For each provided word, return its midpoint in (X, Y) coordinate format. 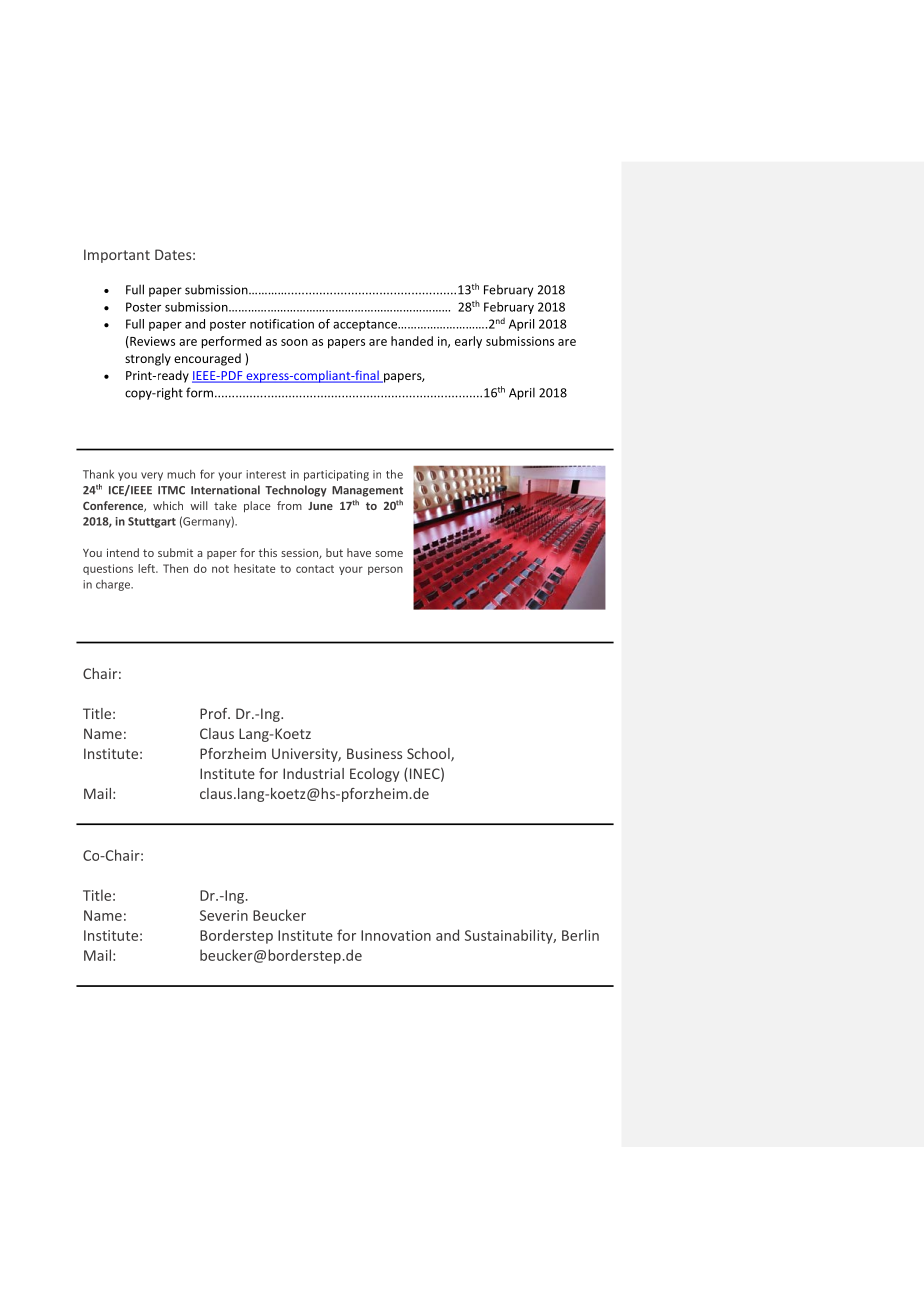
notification (282, 324)
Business (374, 753)
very (152, 476)
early (468, 342)
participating (336, 475)
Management (367, 491)
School (429, 755)
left (147, 568)
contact (315, 569)
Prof (215, 713)
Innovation (396, 935)
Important (117, 256)
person (385, 570)
